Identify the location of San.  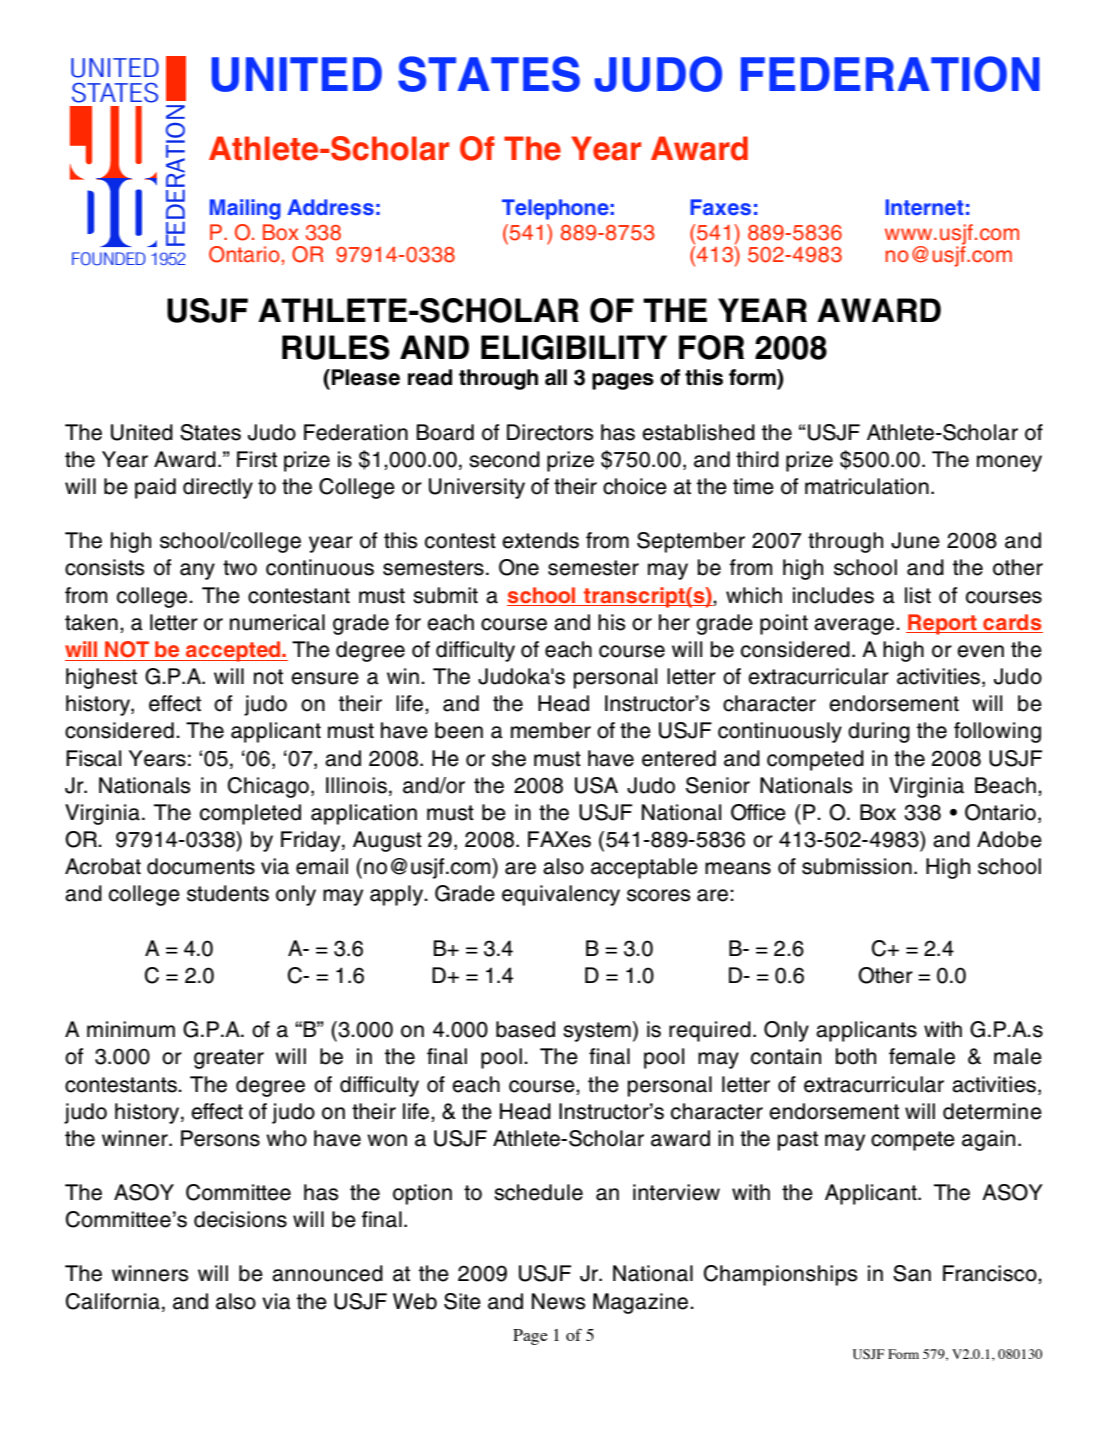
(912, 1273).
